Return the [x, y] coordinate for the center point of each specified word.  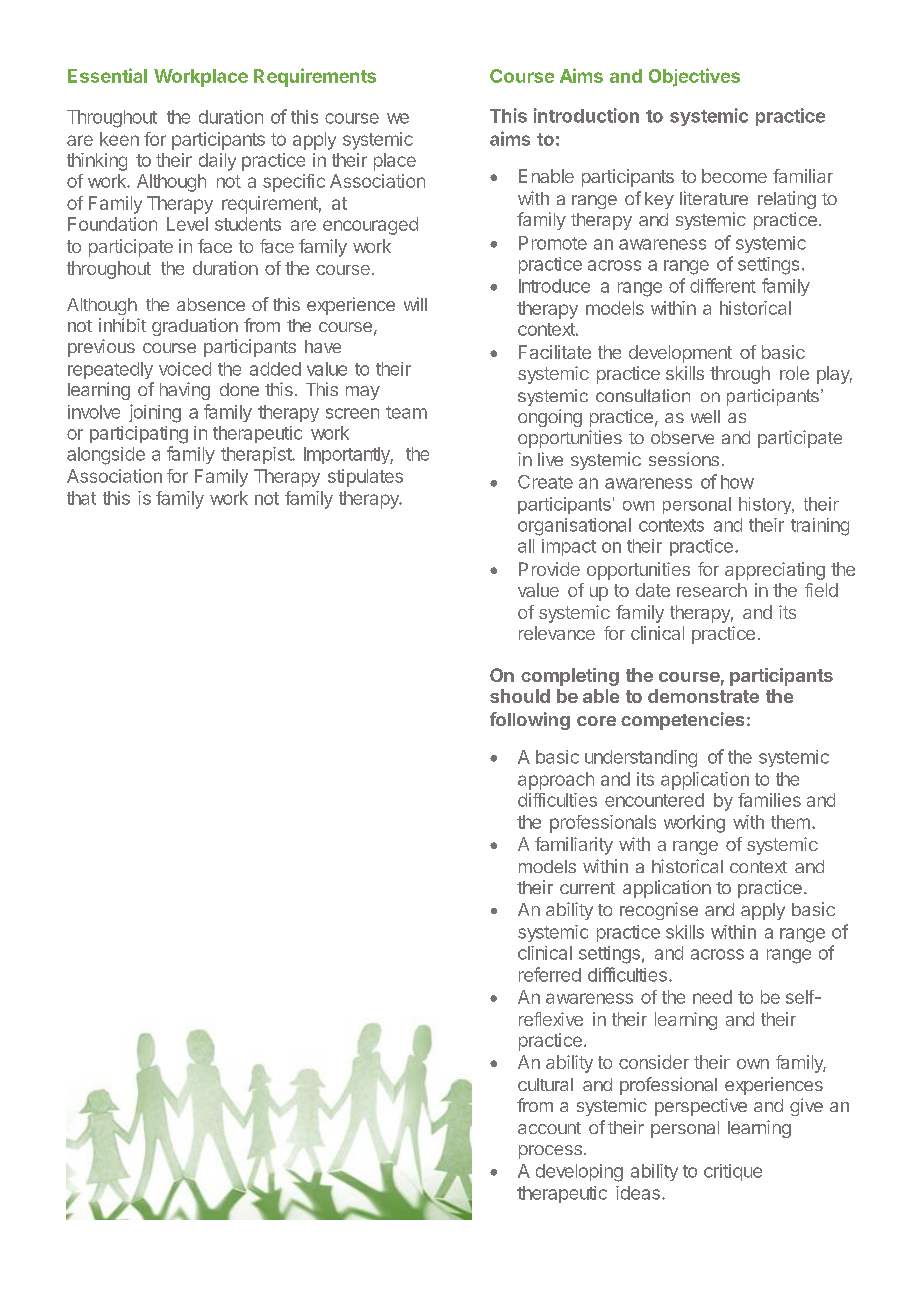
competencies [682, 721]
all [526, 546]
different [723, 285]
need [712, 997]
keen [119, 139]
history [766, 505]
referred [550, 974]
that [81, 498]
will [415, 304]
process [550, 1152]
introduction [586, 115]
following [530, 721]
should [520, 696]
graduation [195, 327]
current [587, 888]
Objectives [694, 77]
